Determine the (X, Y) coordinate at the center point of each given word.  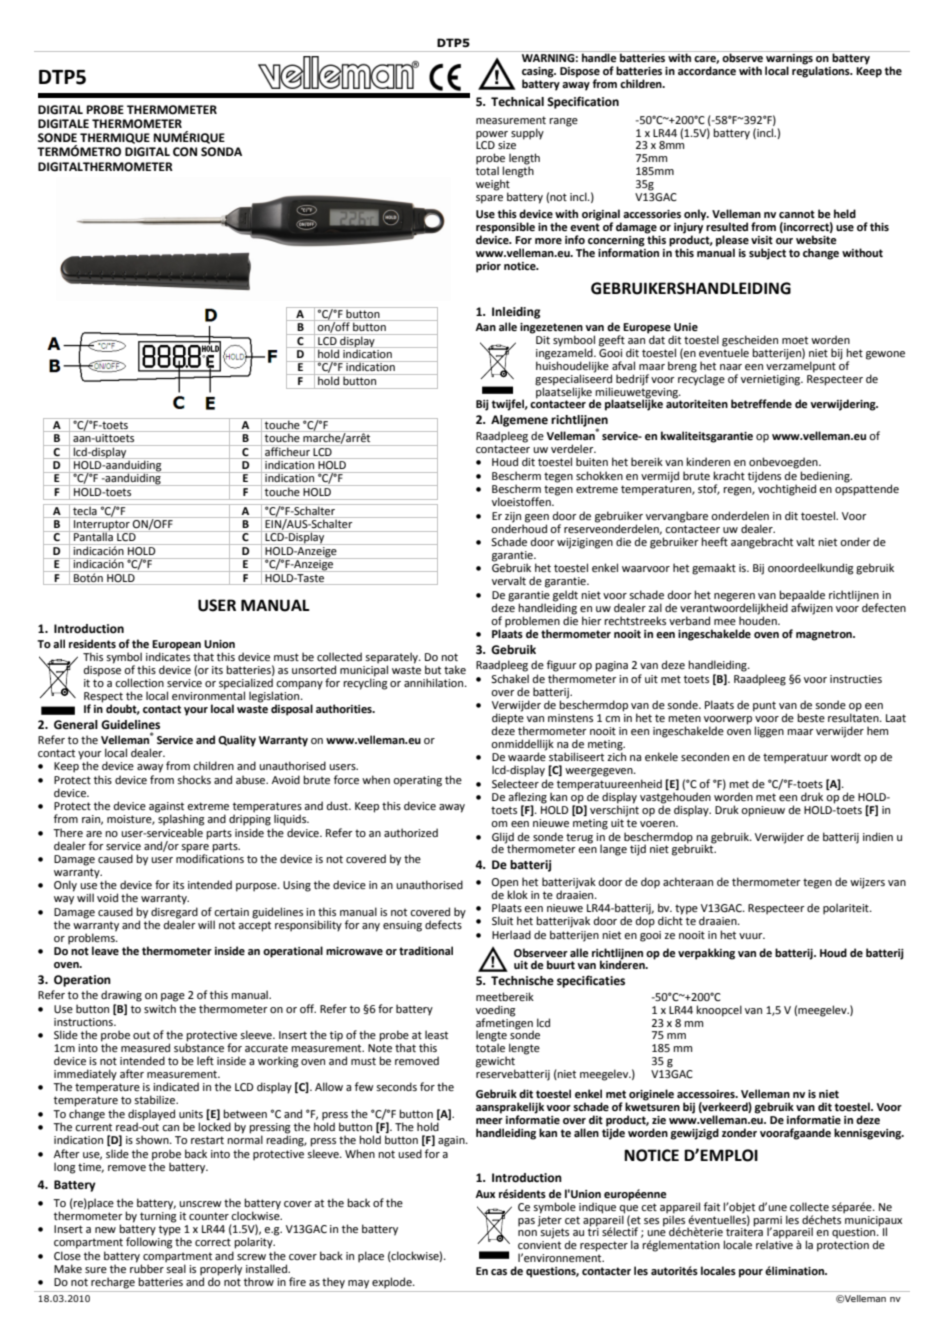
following (149, 1242)
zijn (513, 517)
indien (878, 836)
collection (139, 682)
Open (505, 883)
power (492, 135)
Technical (517, 102)
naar (731, 367)
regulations (822, 71)
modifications (210, 857)
